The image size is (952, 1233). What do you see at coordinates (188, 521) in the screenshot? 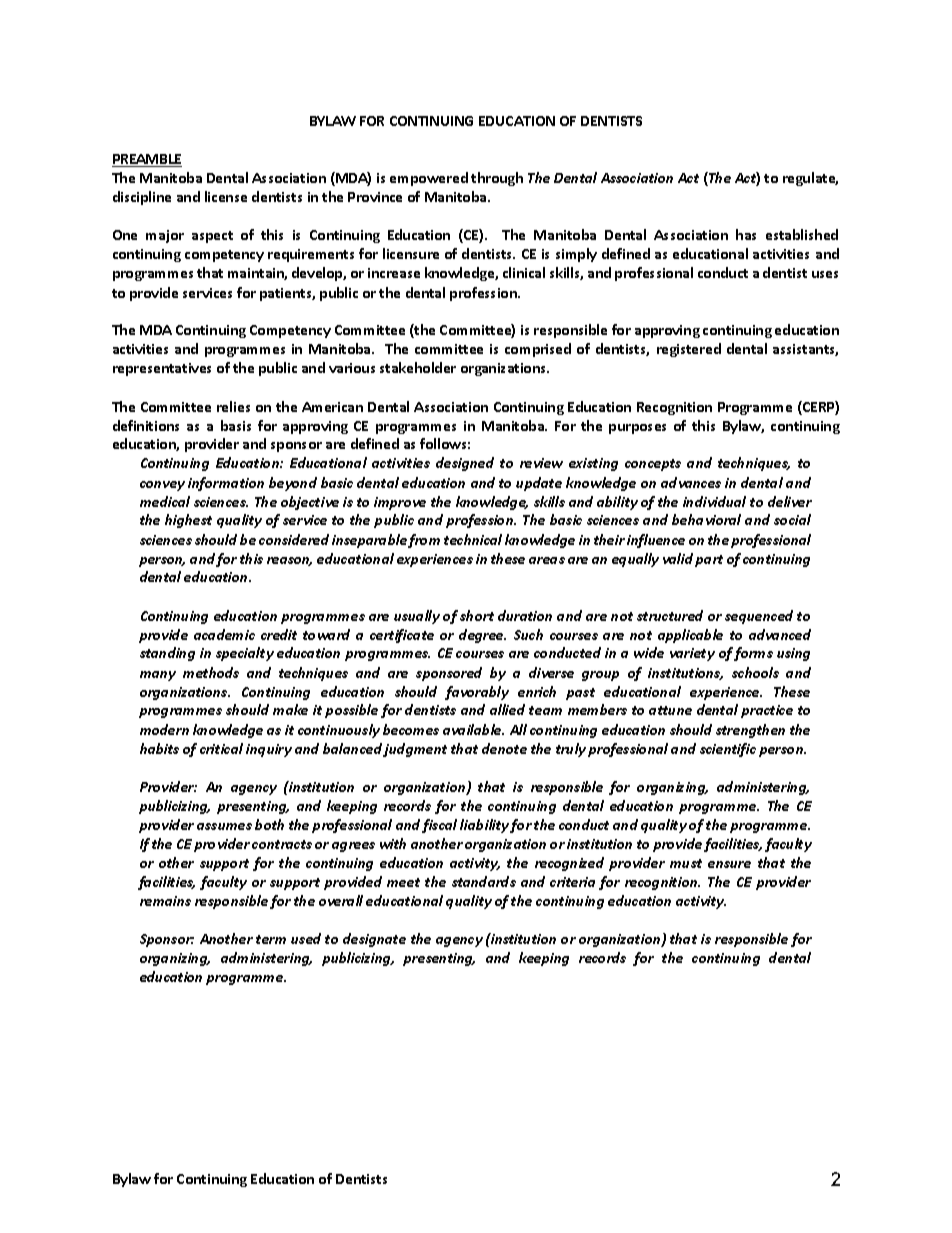
I see `highest` at bounding box center [188, 521].
